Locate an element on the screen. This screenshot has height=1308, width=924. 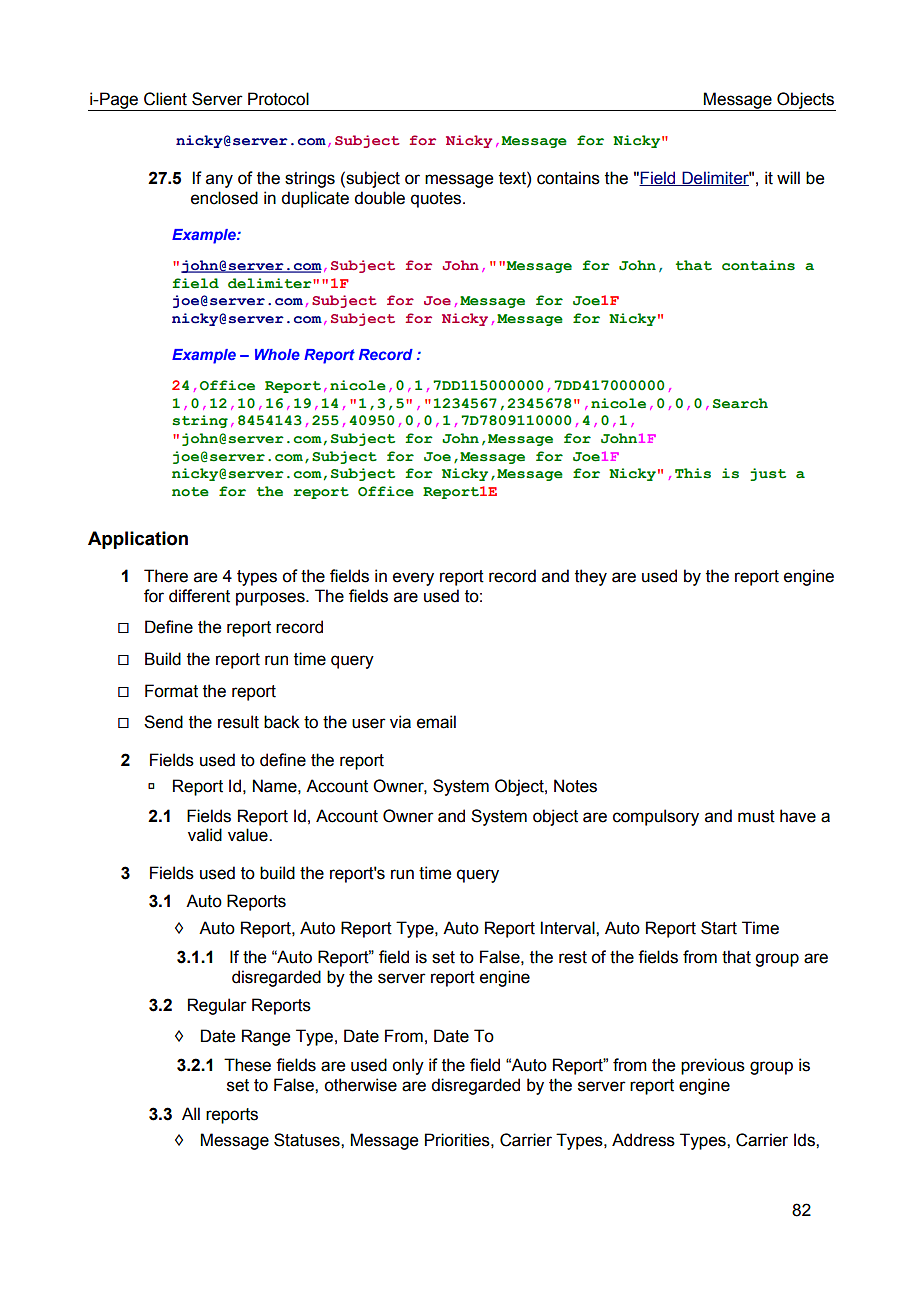
different is located at coordinates (199, 596).
